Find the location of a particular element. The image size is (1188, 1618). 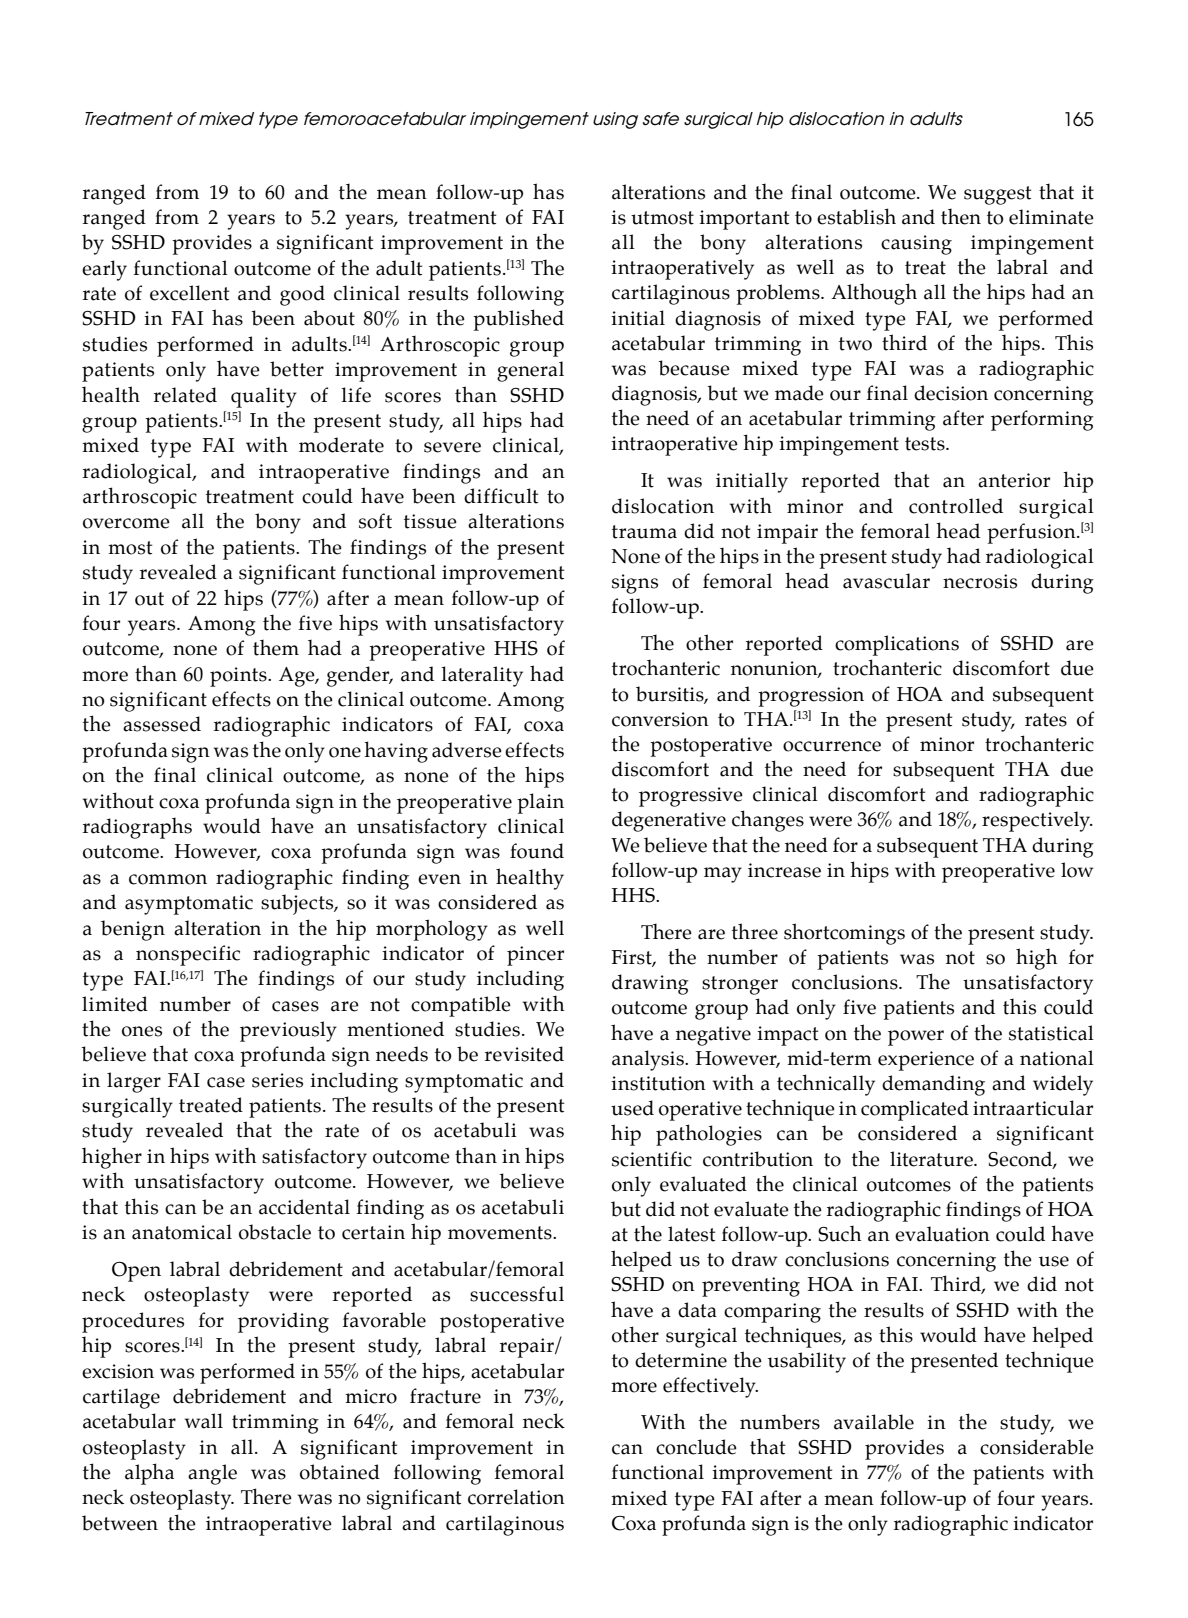

excellent is located at coordinates (189, 293).
